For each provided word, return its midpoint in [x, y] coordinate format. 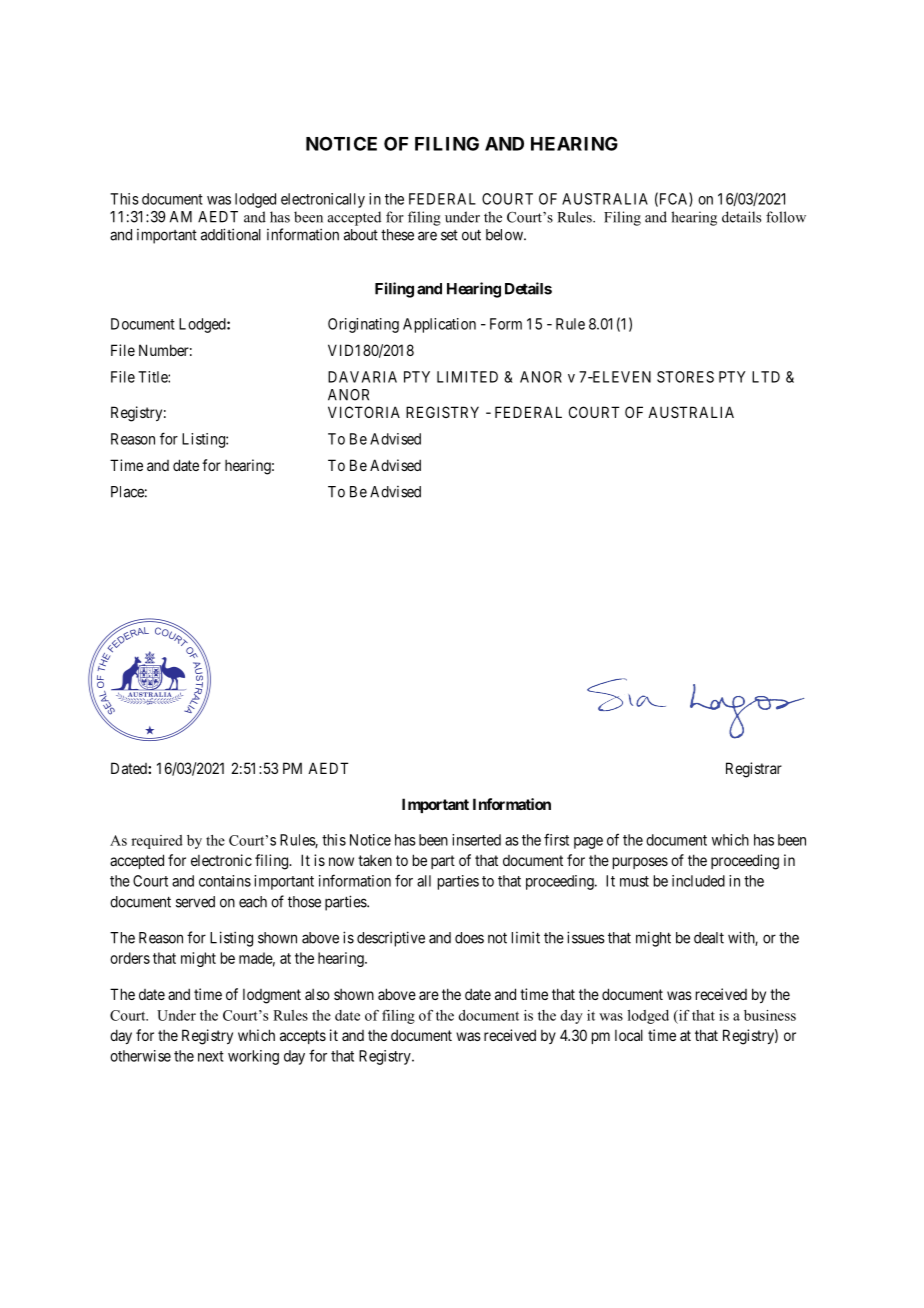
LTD [766, 377]
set [449, 235]
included [698, 881]
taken [375, 860]
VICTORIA [364, 412]
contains [225, 881]
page [588, 843]
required [157, 842]
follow [786, 217]
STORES [685, 377]
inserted [476, 840]
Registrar [754, 770]
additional [231, 234]
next [211, 1056]
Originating [363, 325]
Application [439, 325]
